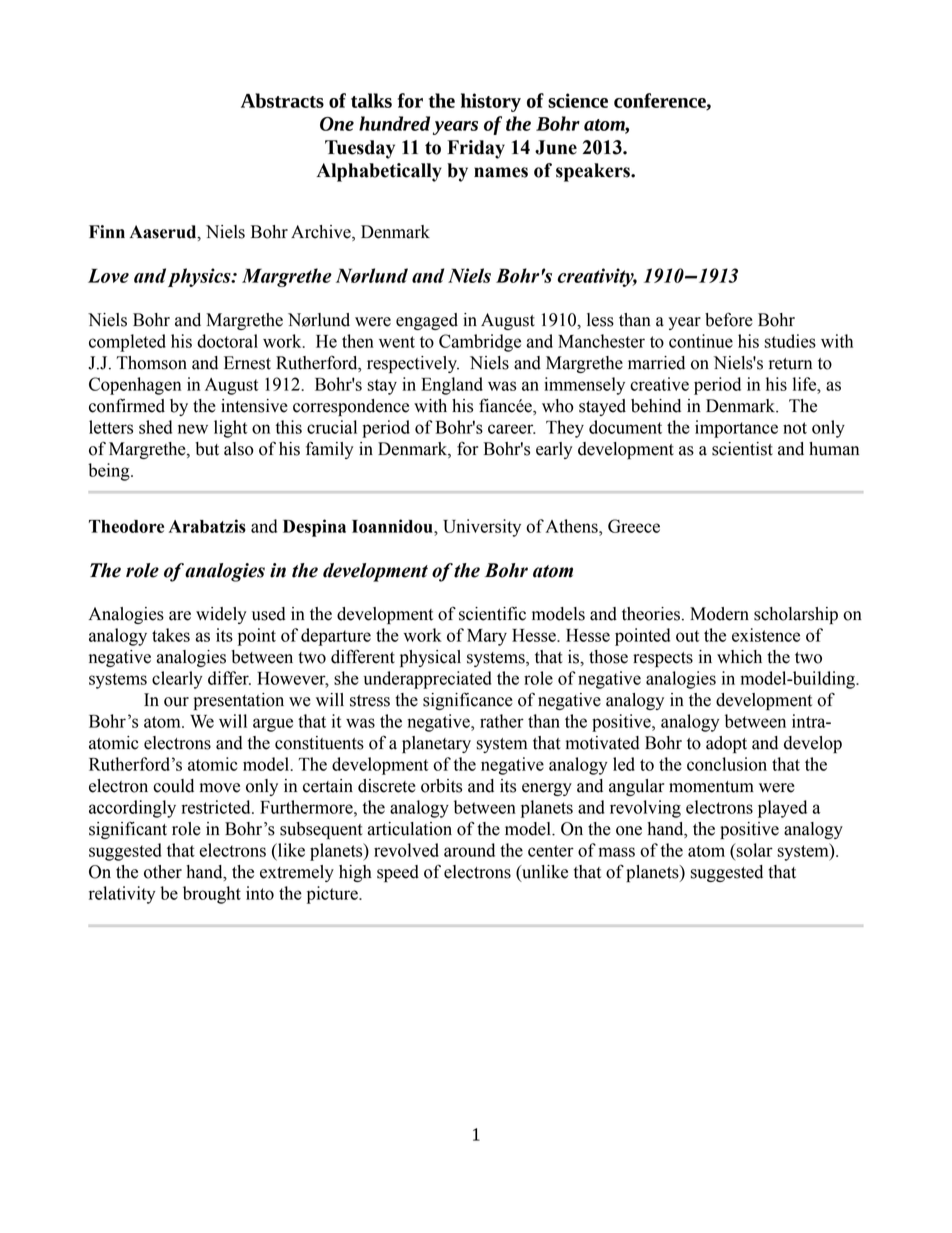 The width and height of the image is (952, 1233). Describe the element at coordinates (282, 100) in the image. I see `Abstracts` at that location.
